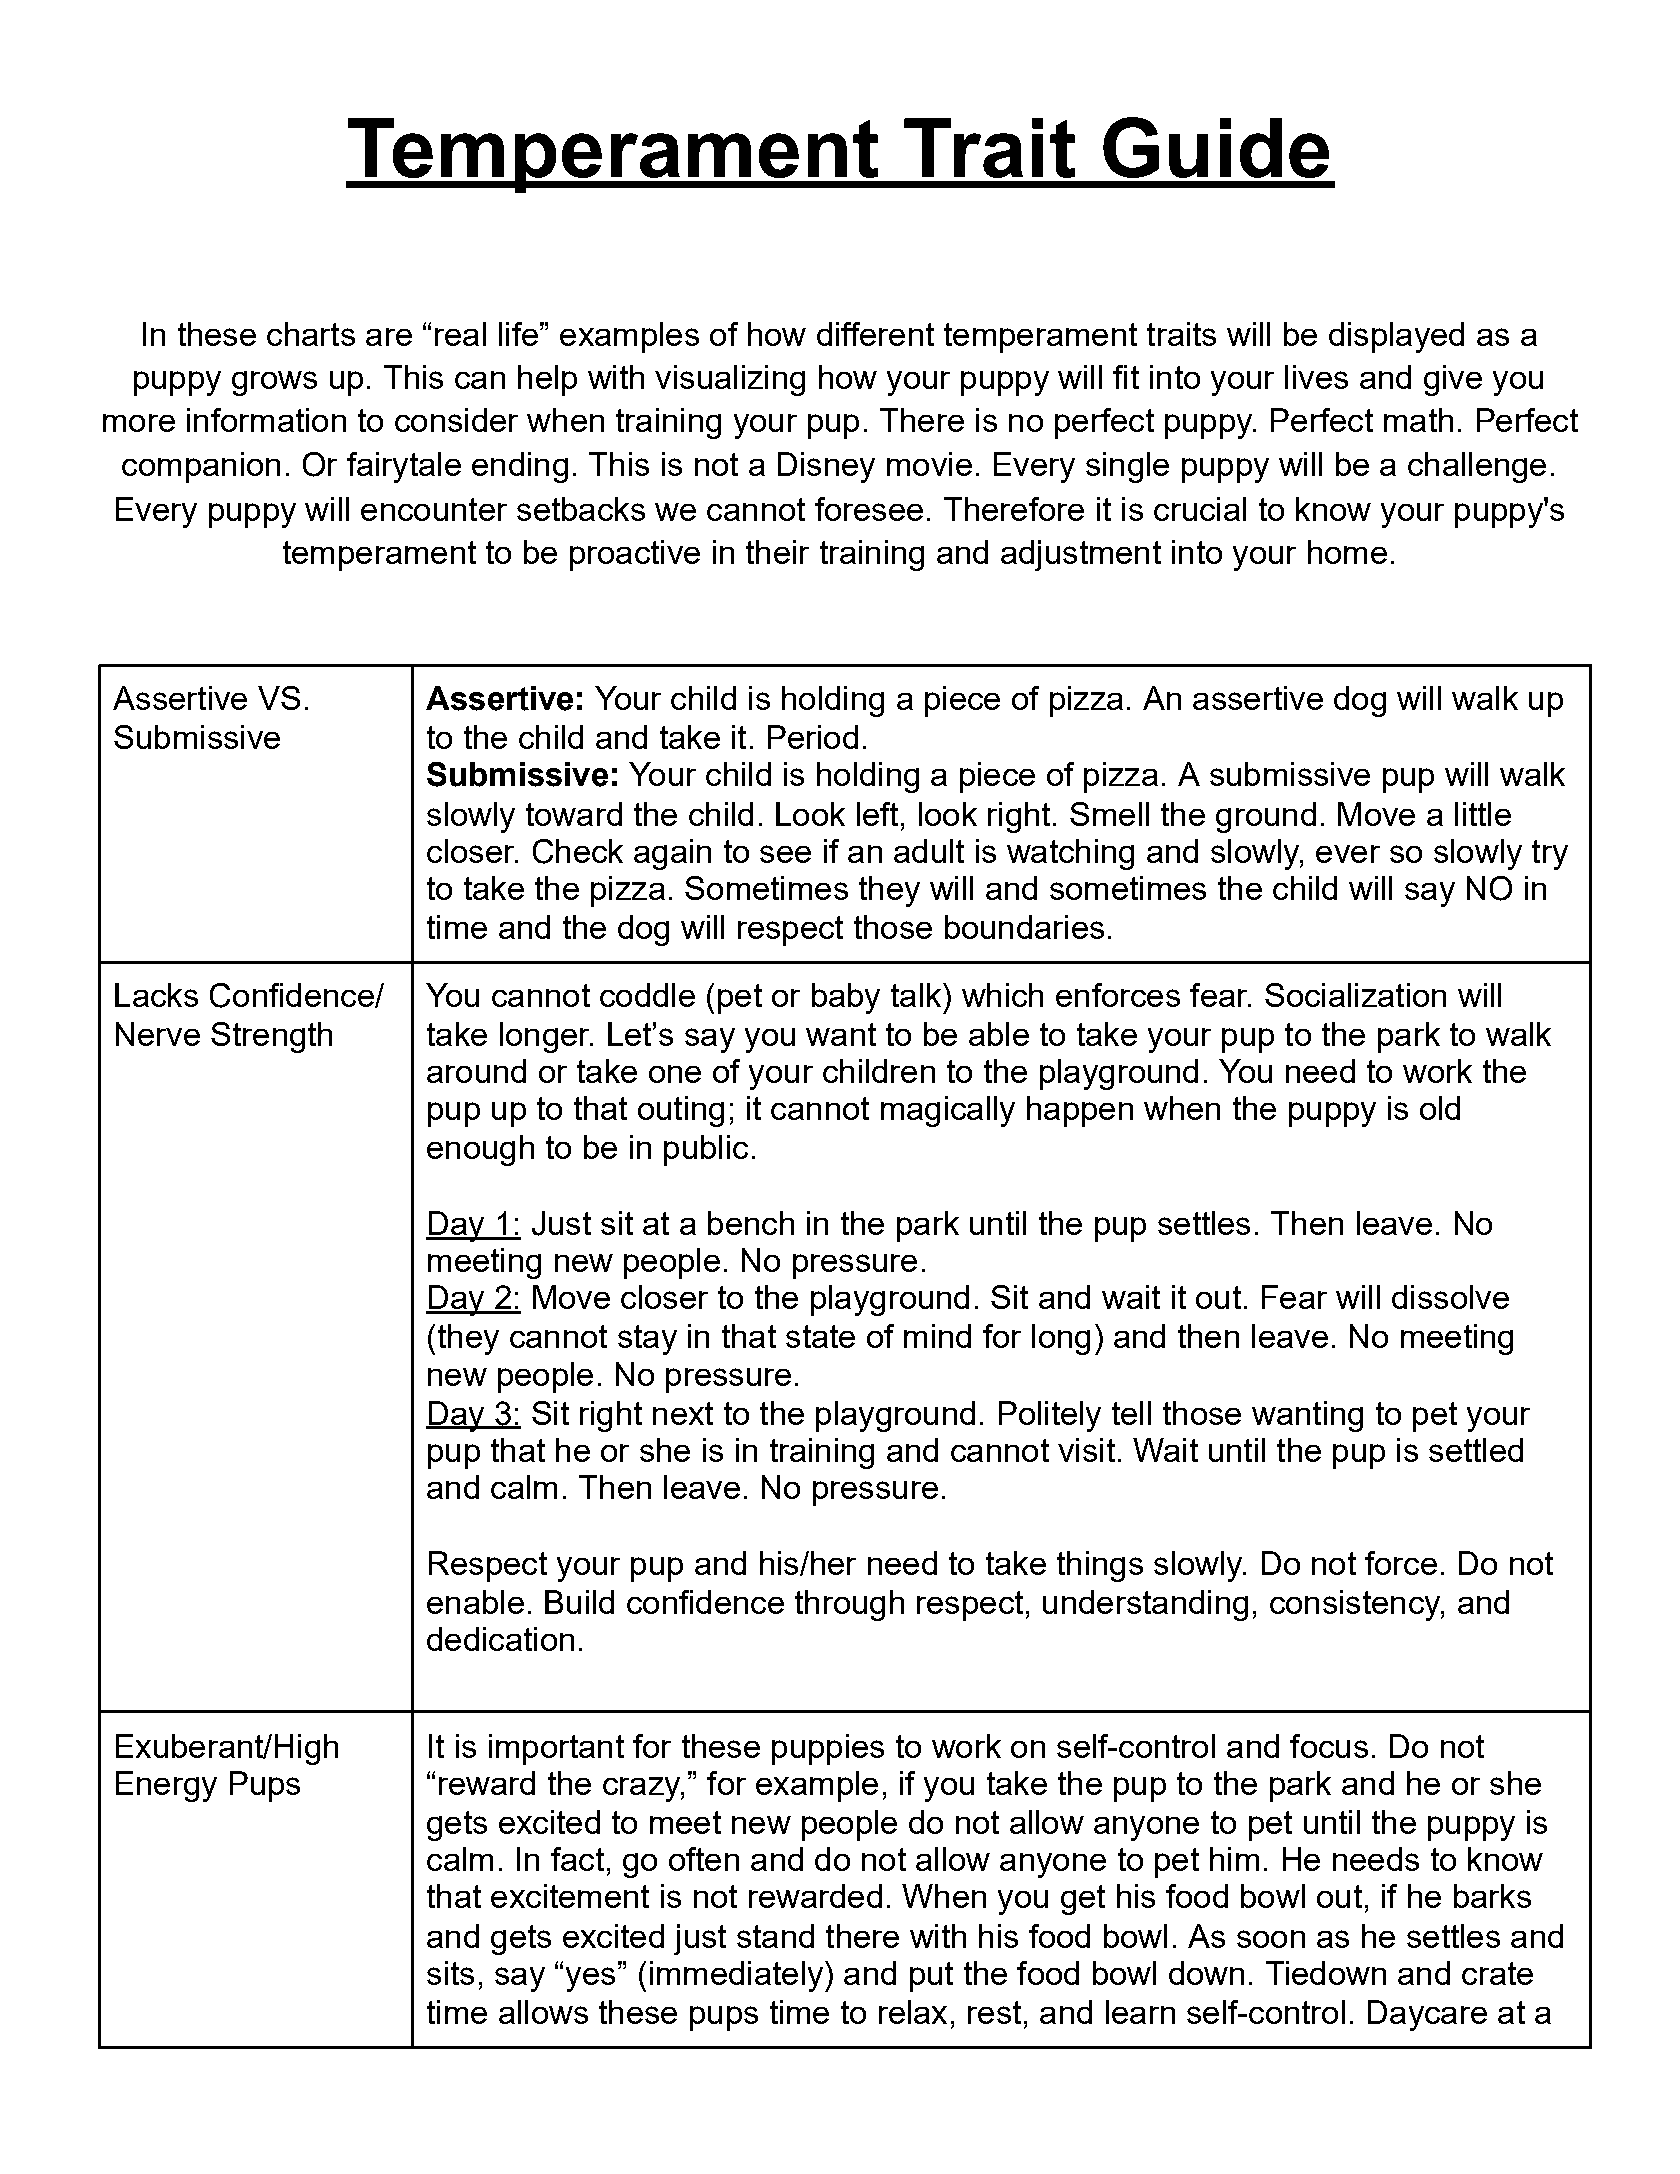  I want to click on toward, so click(574, 814).
